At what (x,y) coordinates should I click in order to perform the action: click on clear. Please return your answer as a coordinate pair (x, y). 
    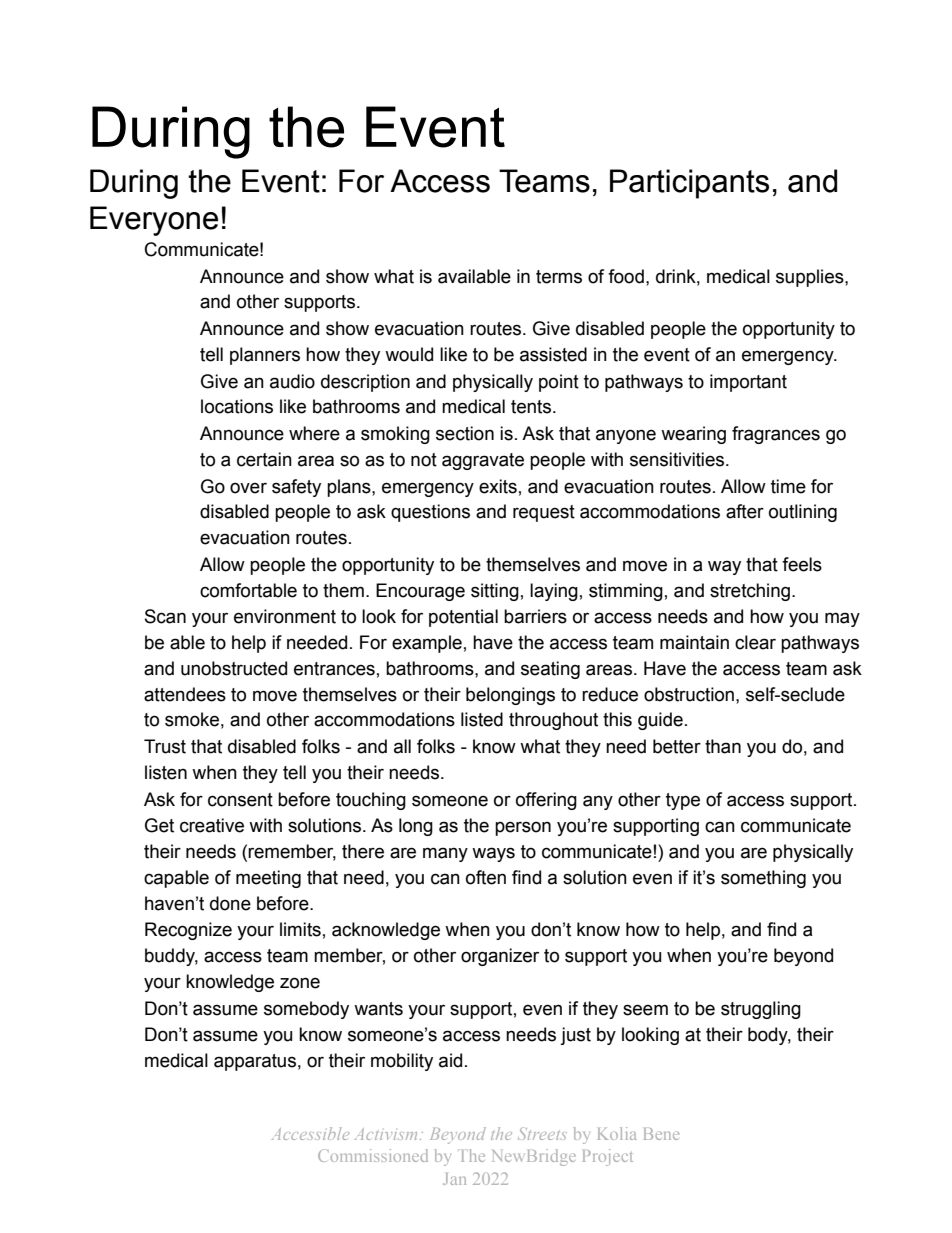
    Looking at the image, I should click on (755, 642).
